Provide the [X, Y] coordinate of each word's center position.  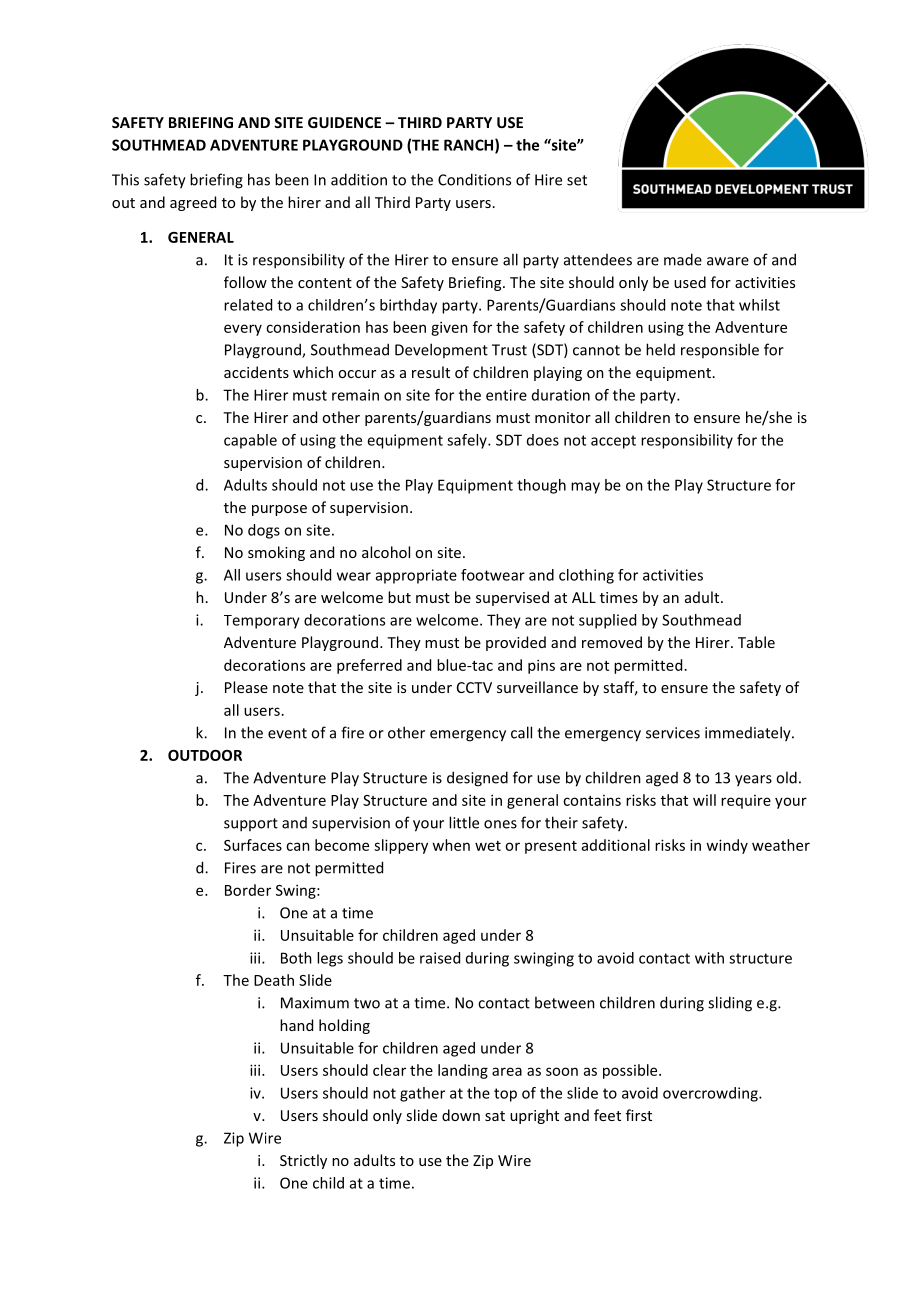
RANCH [470, 146]
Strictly [303, 1161]
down [461, 1115]
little [464, 822]
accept [613, 442]
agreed [193, 203]
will [704, 800]
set [577, 180]
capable [250, 441]
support [251, 825]
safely [468, 441]
